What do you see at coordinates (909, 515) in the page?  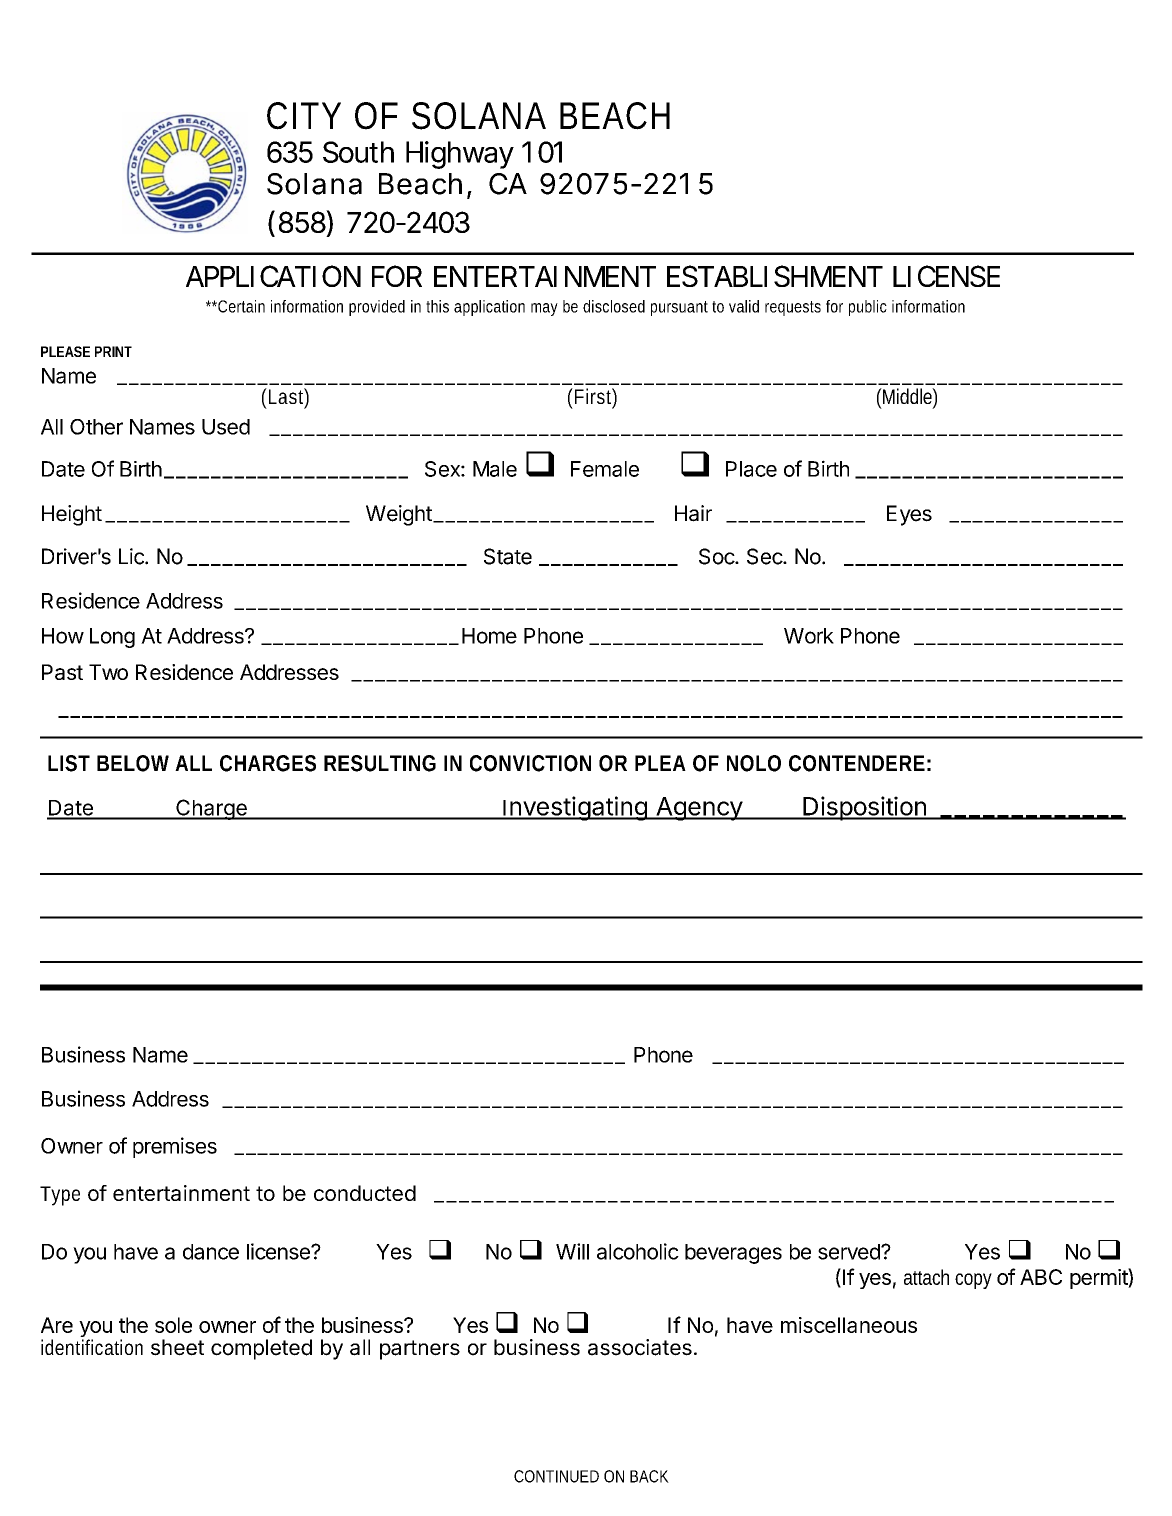 I see `Eyes` at bounding box center [909, 515].
